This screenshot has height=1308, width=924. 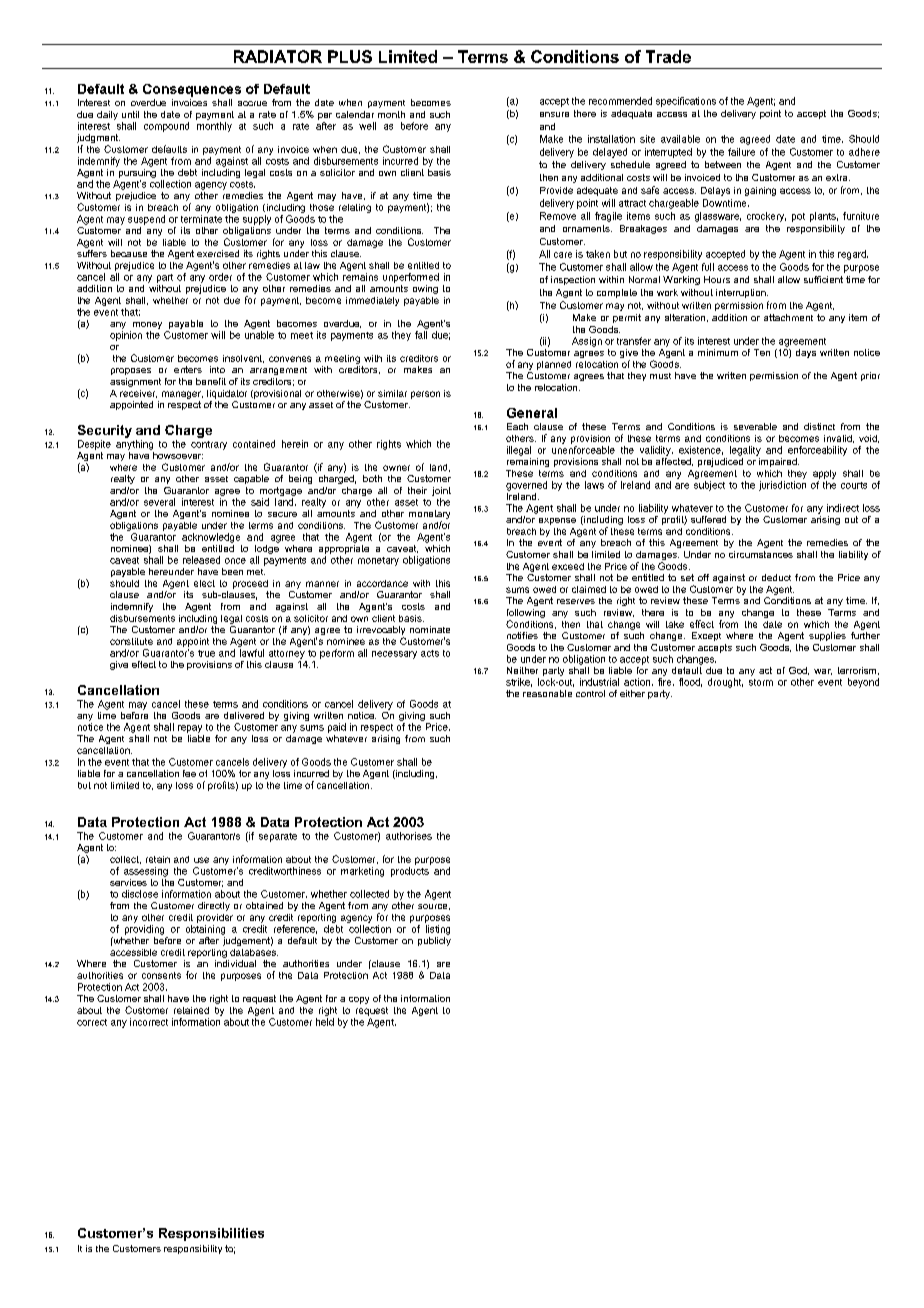 I want to click on obtaining, so click(x=205, y=930).
